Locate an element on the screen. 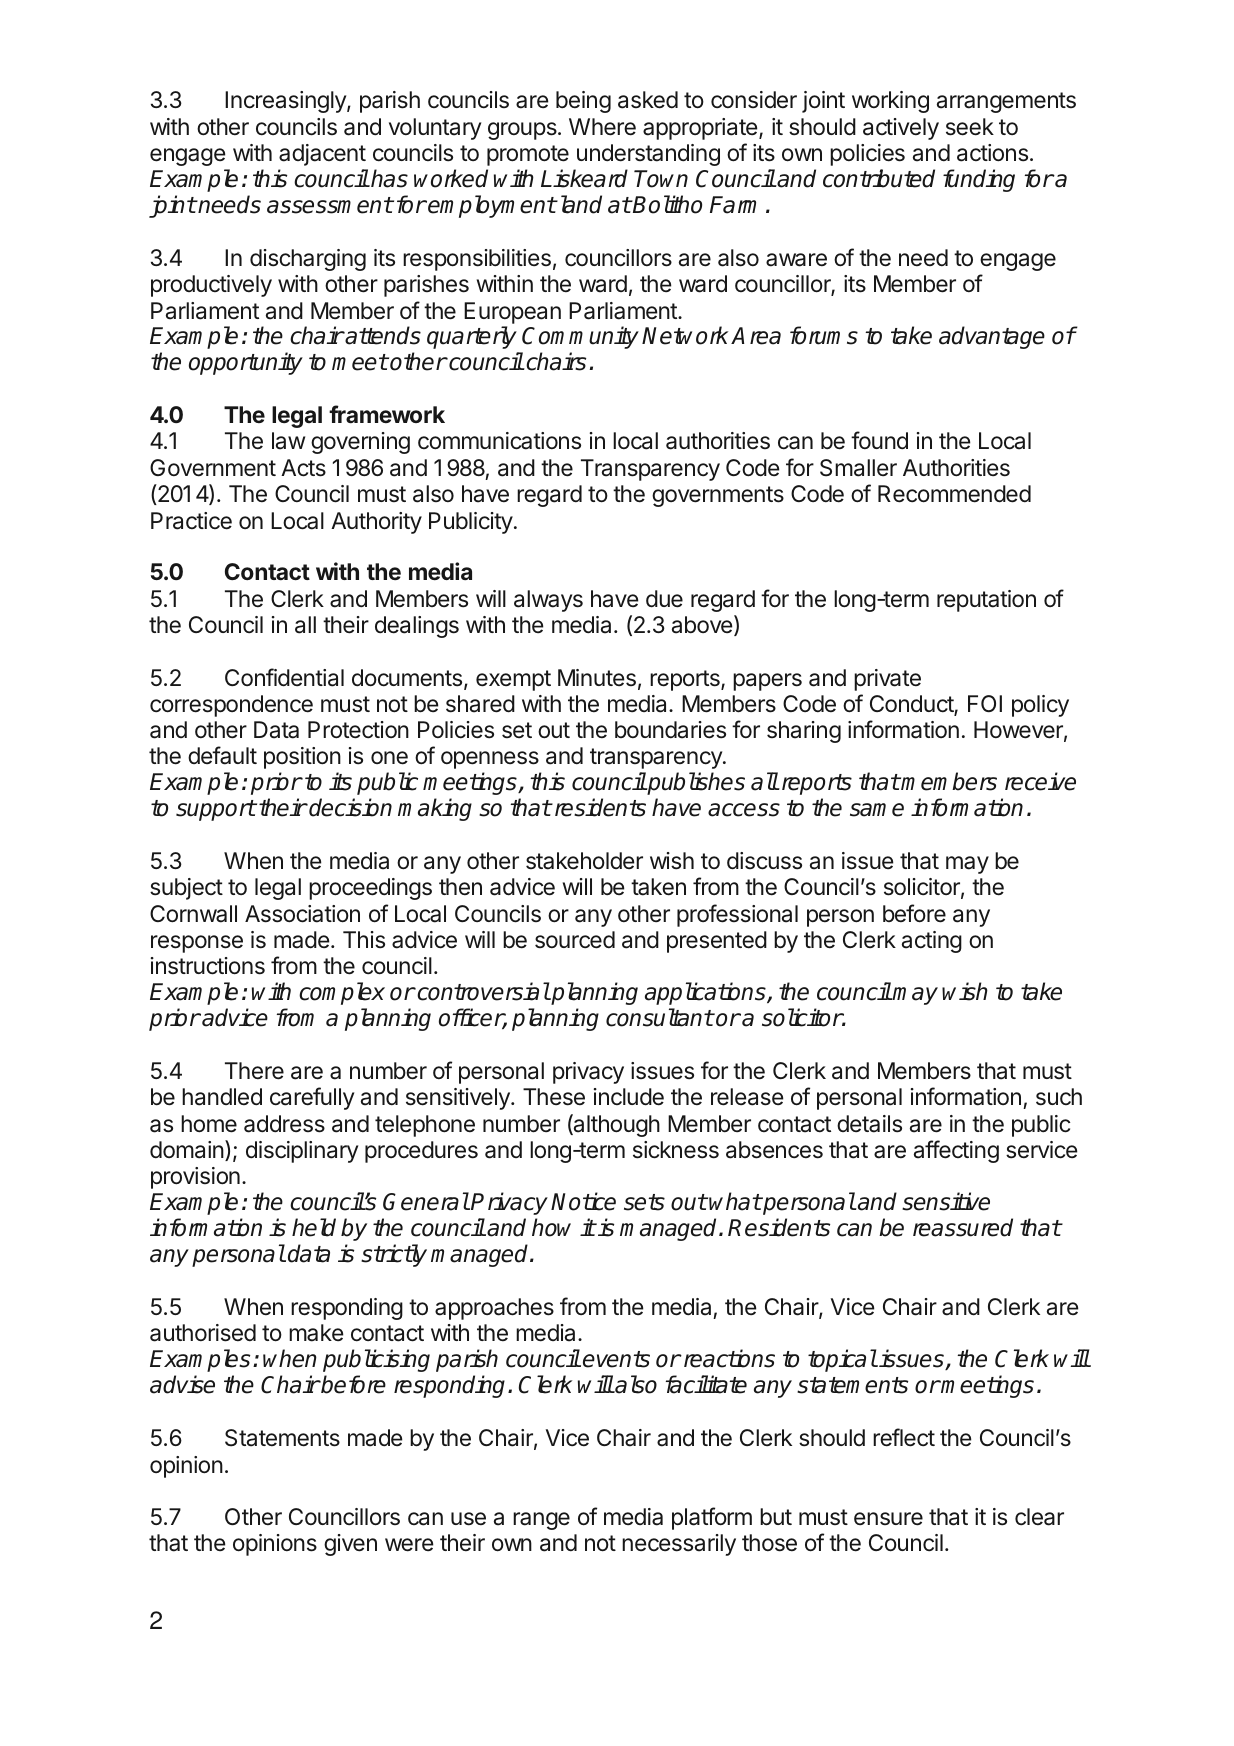  include is located at coordinates (629, 1097).
